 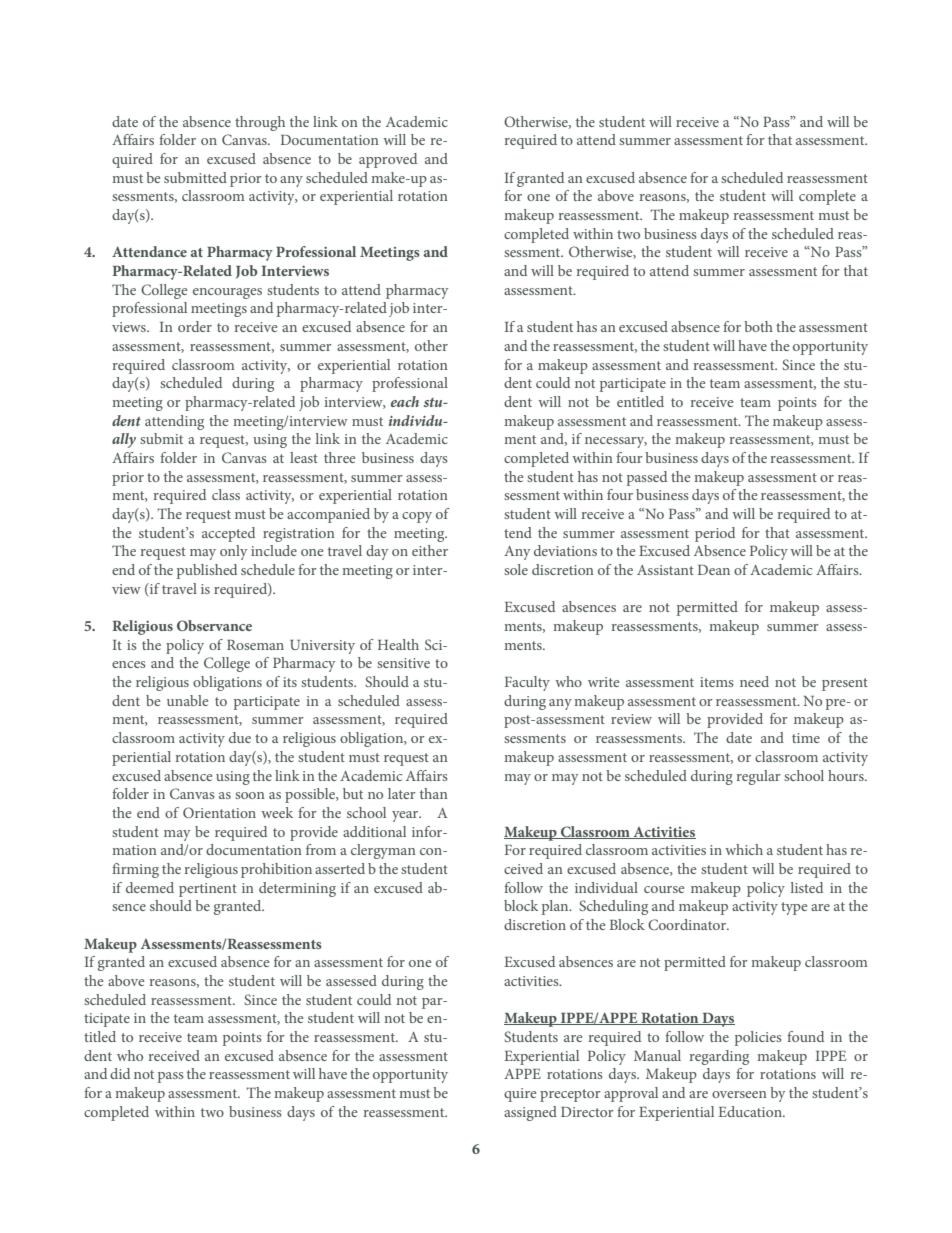 What do you see at coordinates (714, 570) in the page?
I see `Dean` at bounding box center [714, 570].
